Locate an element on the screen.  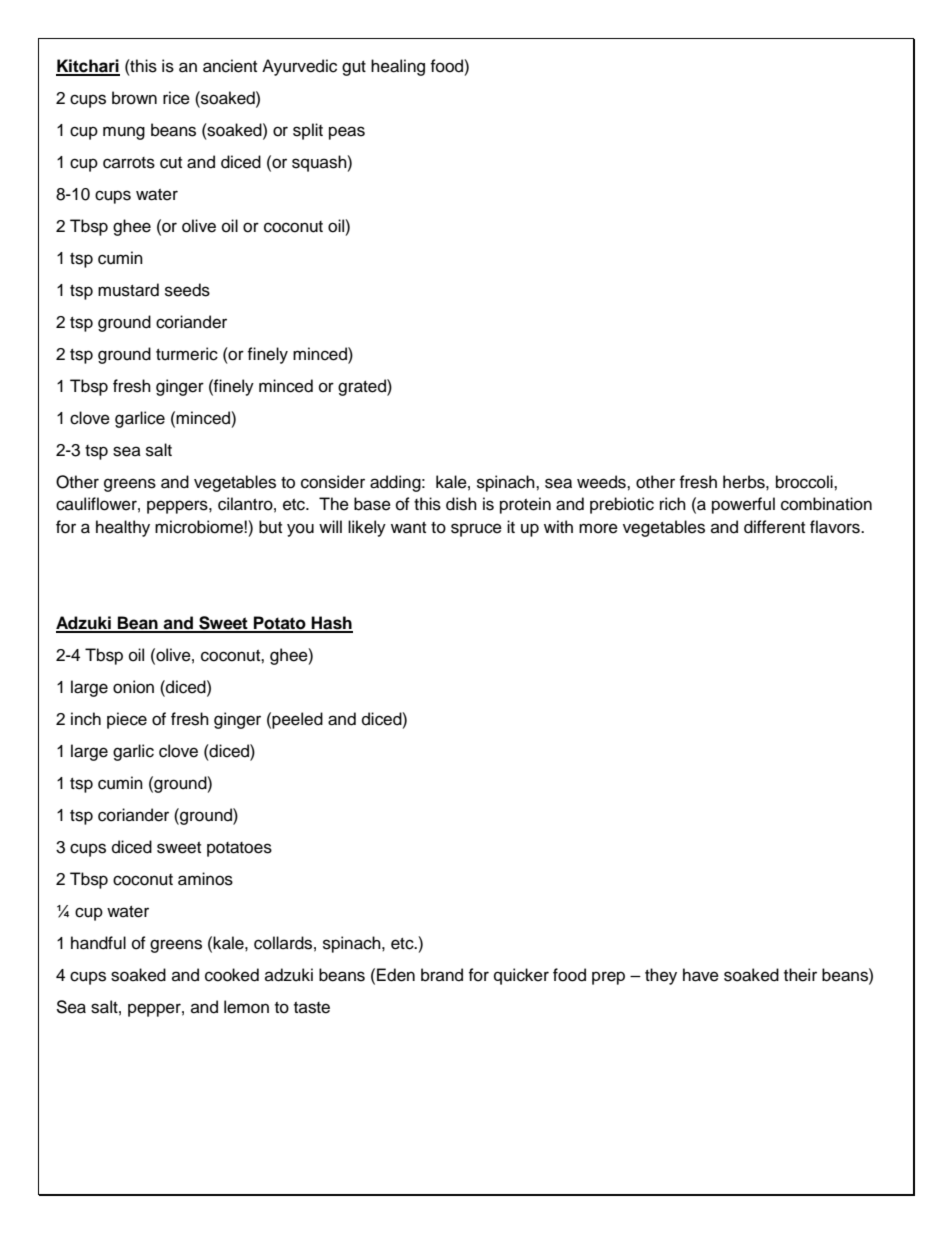
healing is located at coordinates (398, 67).
